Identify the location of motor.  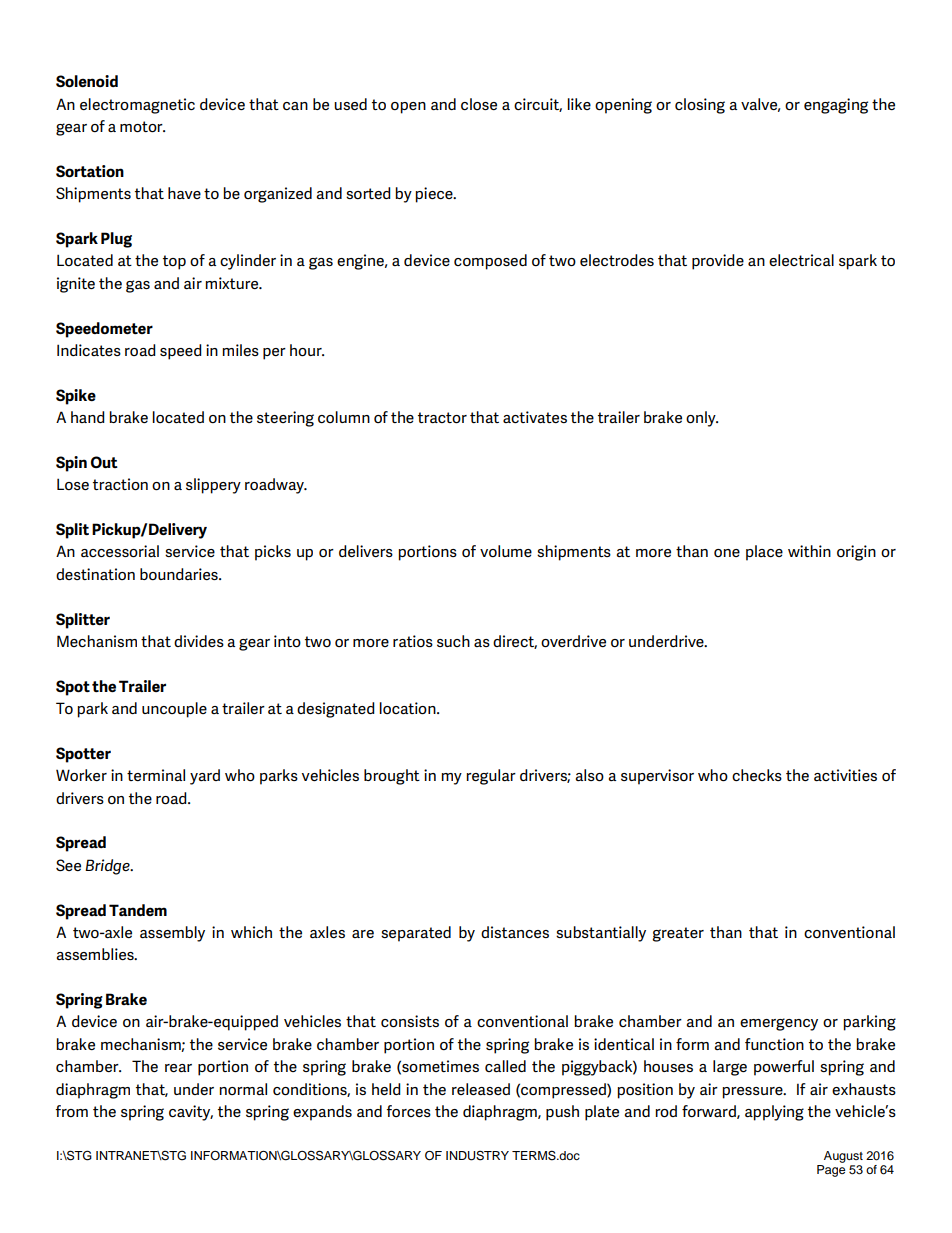
(142, 126).
